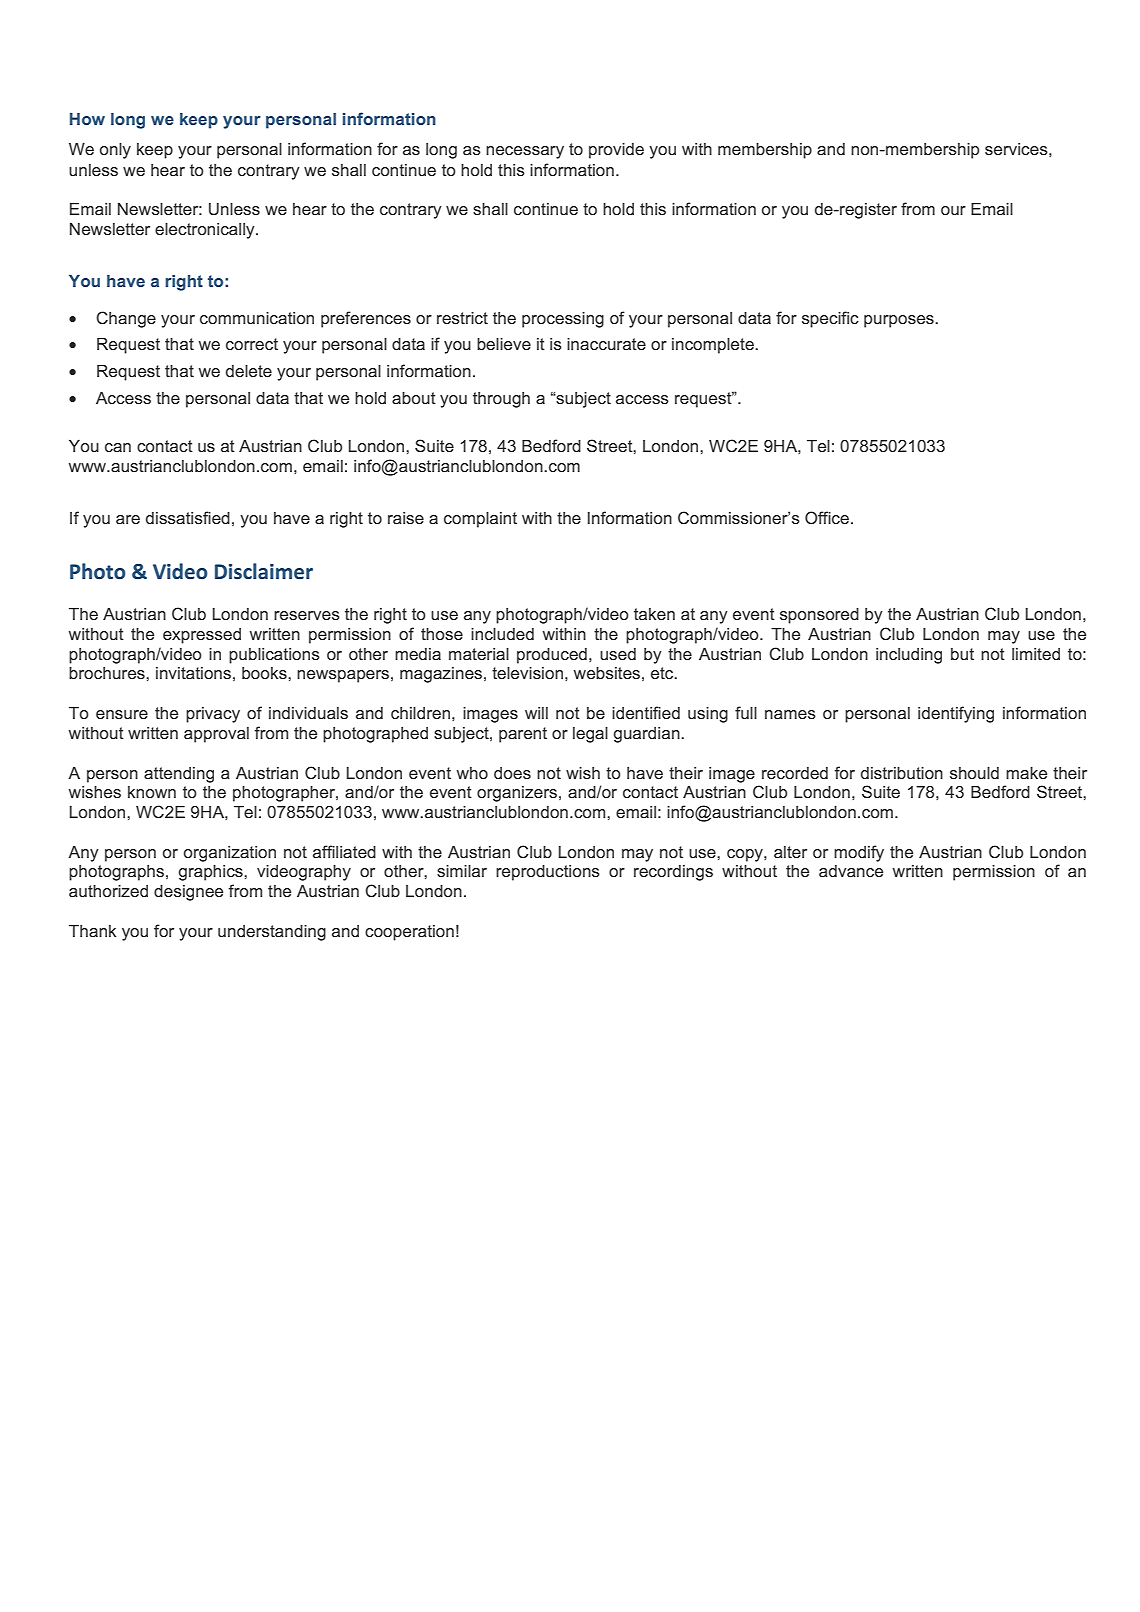 The height and width of the page is (1612, 1140). I want to click on produced, so click(552, 656).
